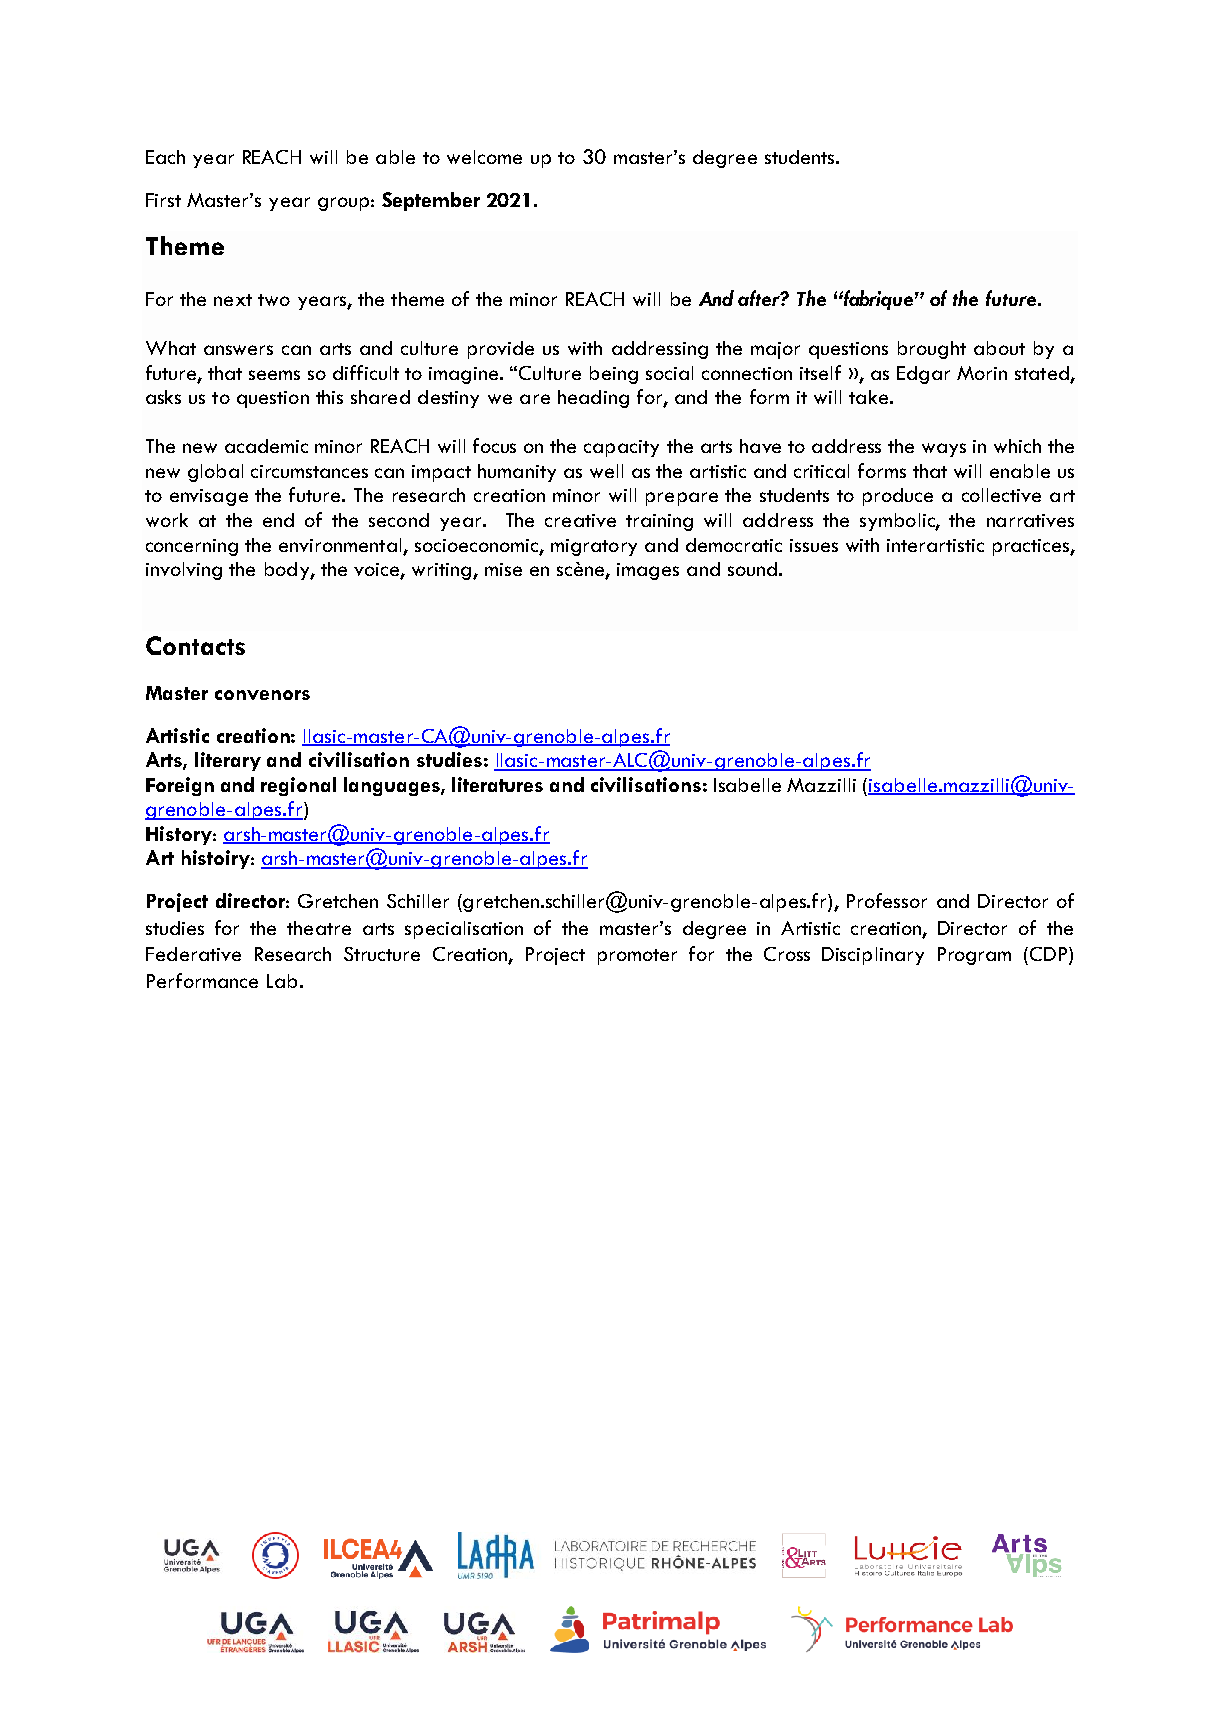 Image resolution: width=1220 pixels, height=1725 pixels. I want to click on First, so click(163, 200).
